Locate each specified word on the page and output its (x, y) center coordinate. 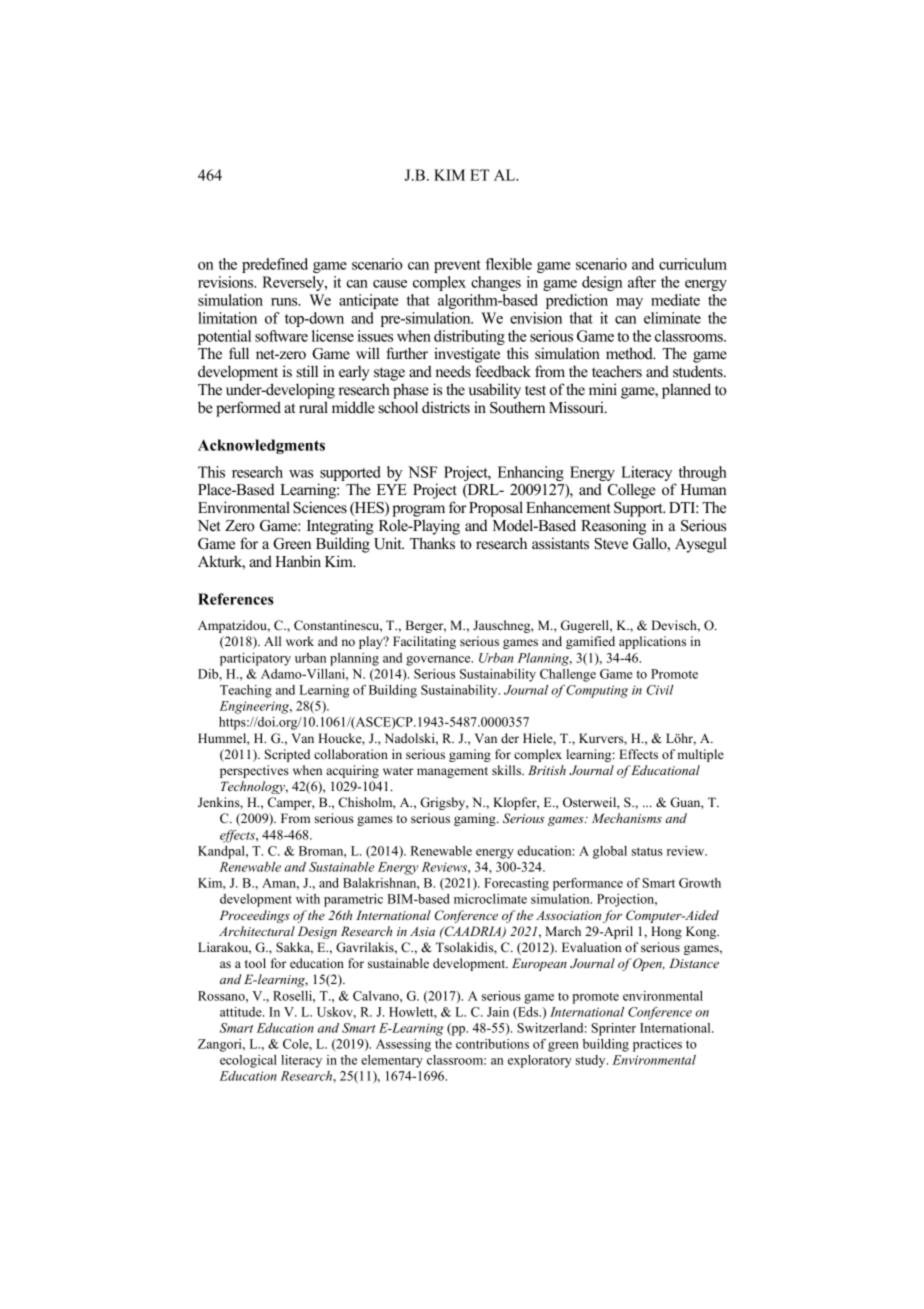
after (642, 282)
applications (652, 642)
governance (439, 661)
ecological (248, 1061)
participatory (255, 659)
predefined (275, 265)
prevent (457, 266)
